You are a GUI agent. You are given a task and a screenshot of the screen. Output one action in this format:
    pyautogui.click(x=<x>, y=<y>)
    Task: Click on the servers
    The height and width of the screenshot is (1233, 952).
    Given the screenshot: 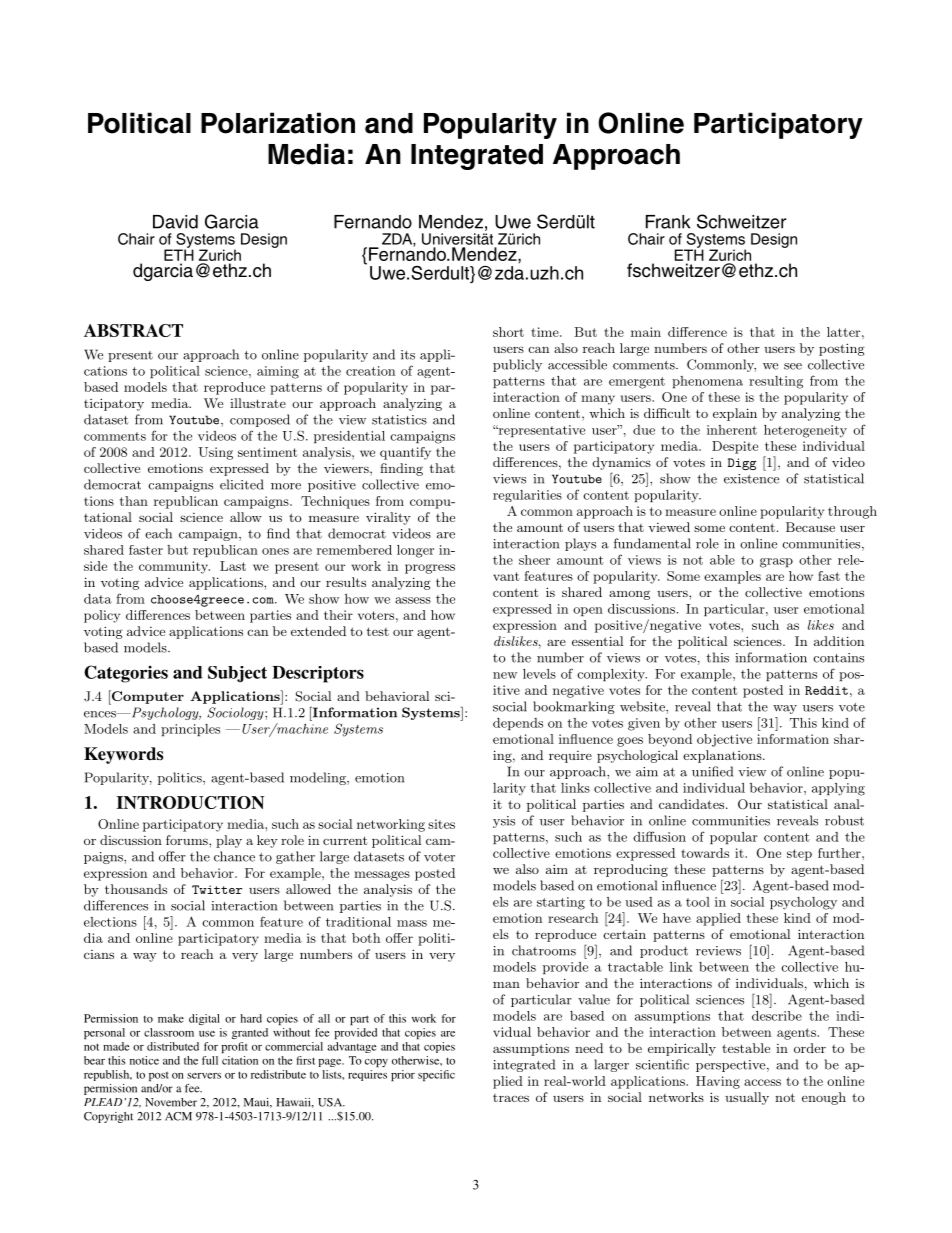 What is the action you would take?
    pyautogui.click(x=204, y=1076)
